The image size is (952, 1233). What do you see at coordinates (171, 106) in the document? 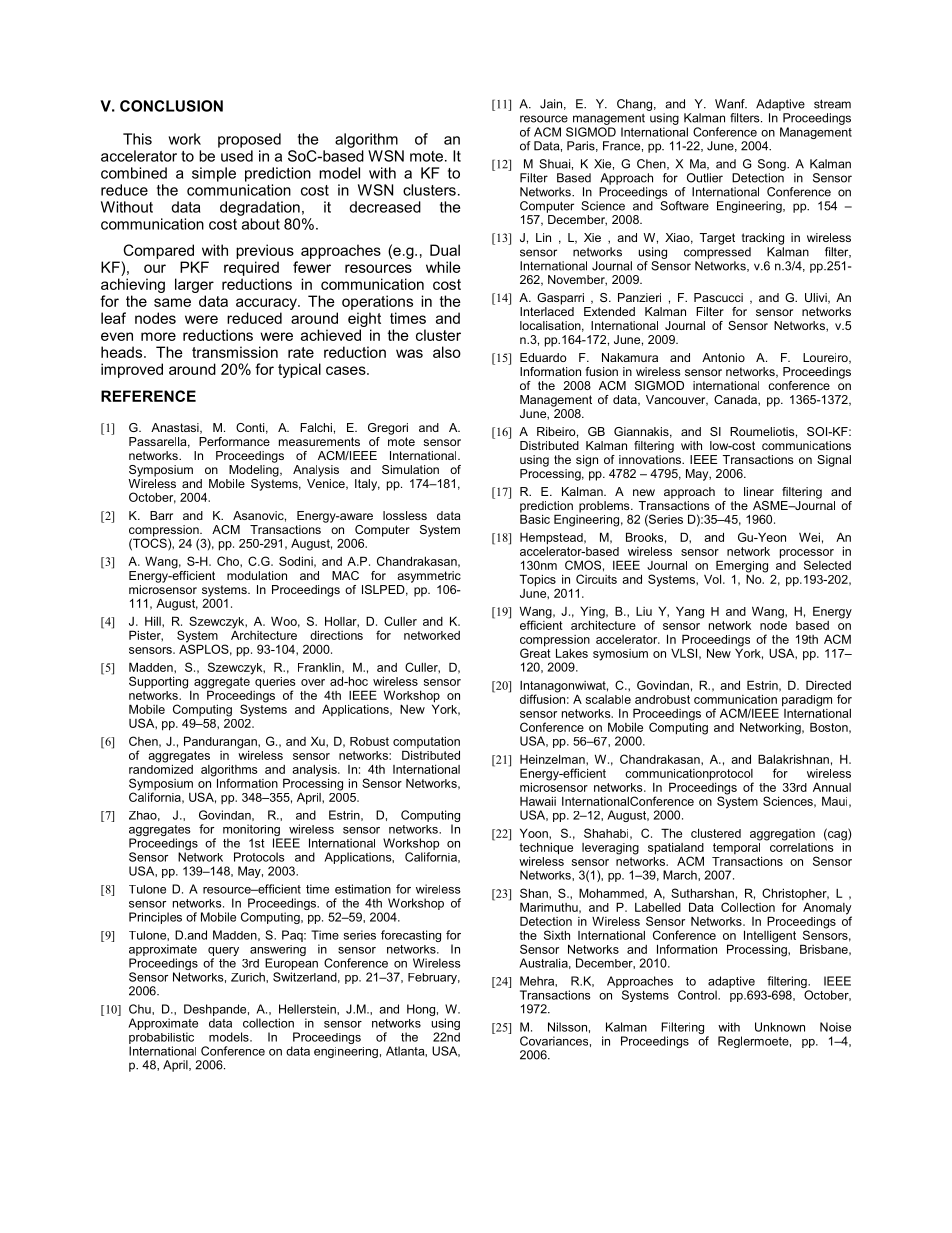
I see `CONCLUSION` at bounding box center [171, 106].
